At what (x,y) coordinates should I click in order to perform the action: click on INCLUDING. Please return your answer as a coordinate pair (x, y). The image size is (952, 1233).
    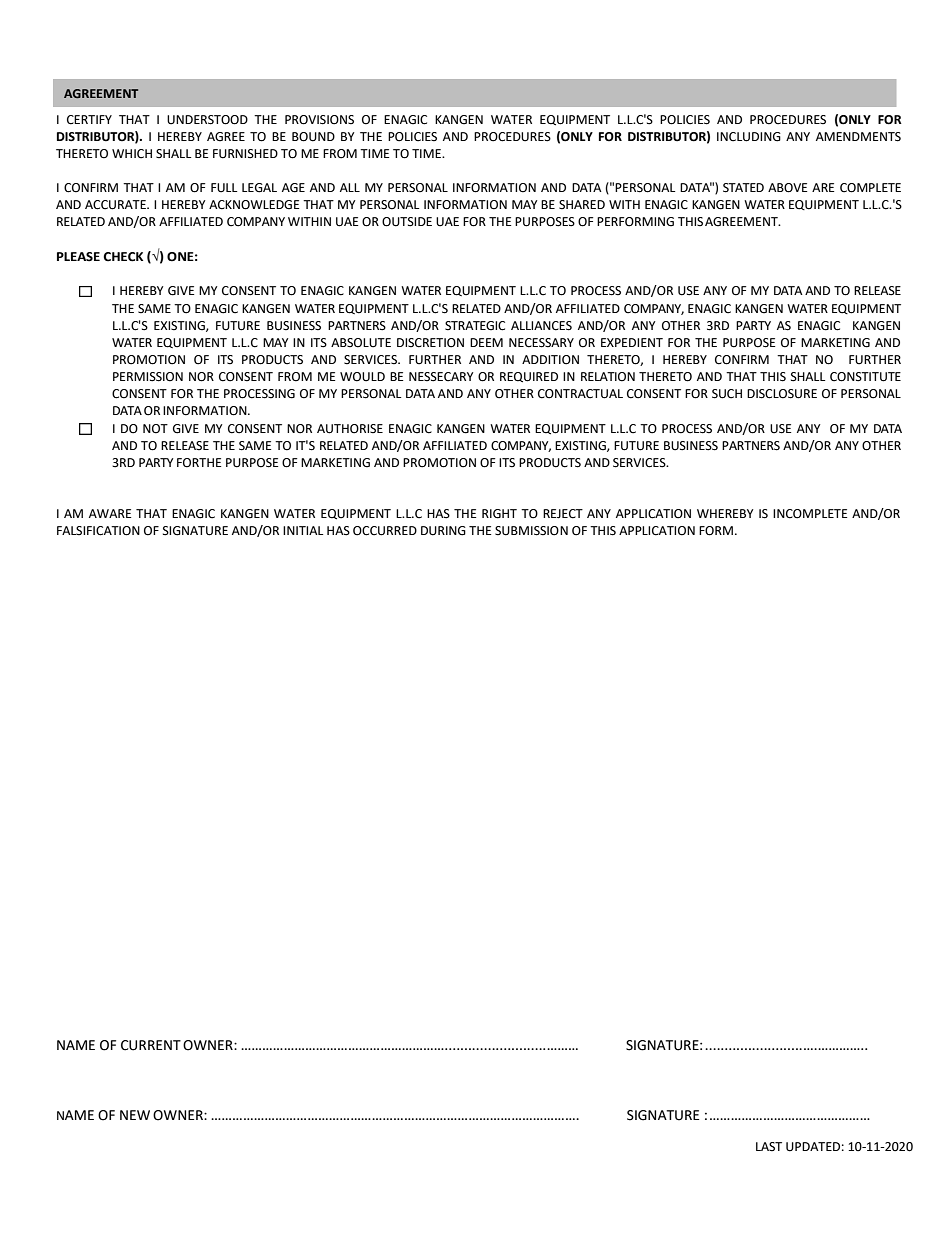
    Looking at the image, I should click on (749, 137).
